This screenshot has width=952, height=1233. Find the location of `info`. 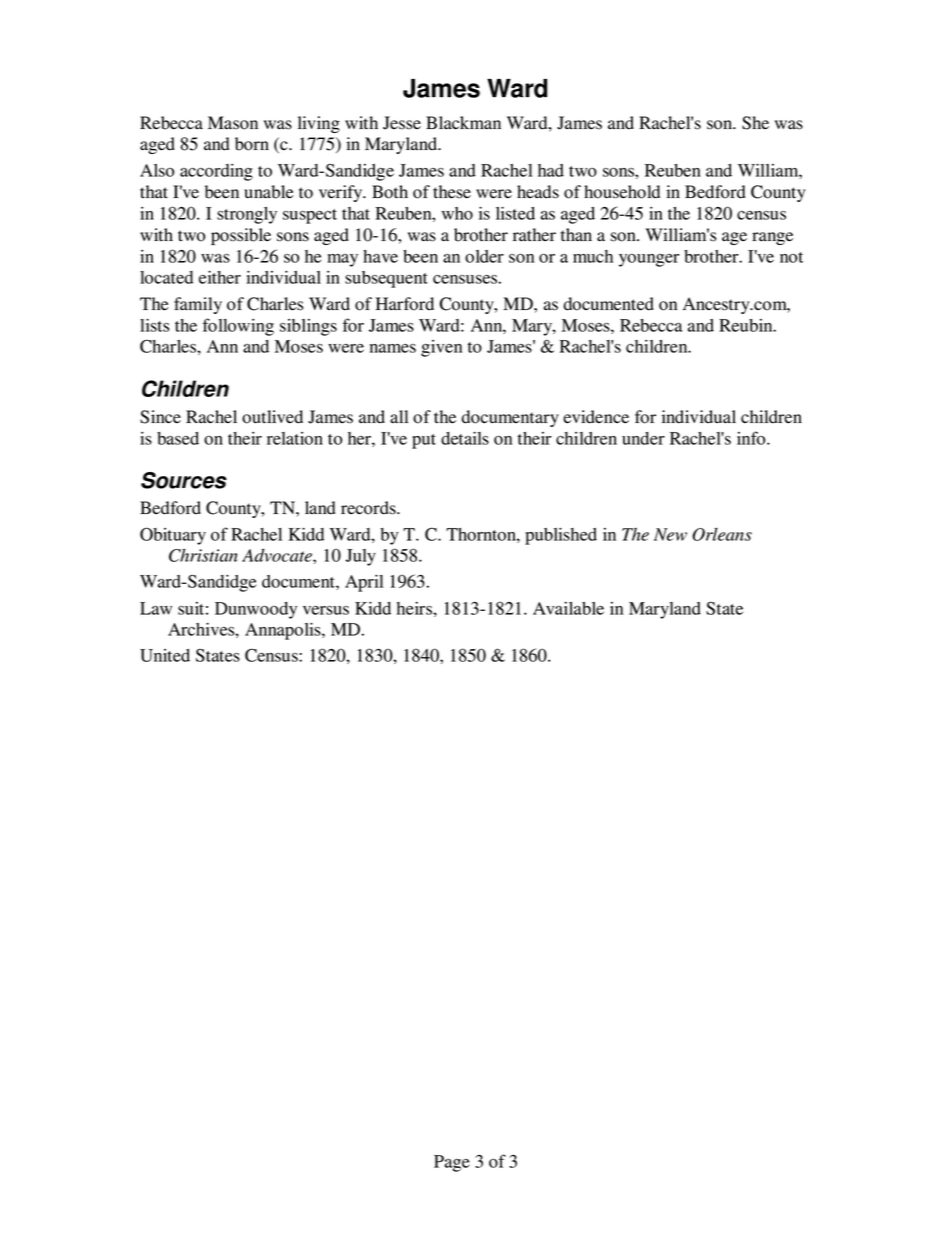

info is located at coordinates (752, 438).
